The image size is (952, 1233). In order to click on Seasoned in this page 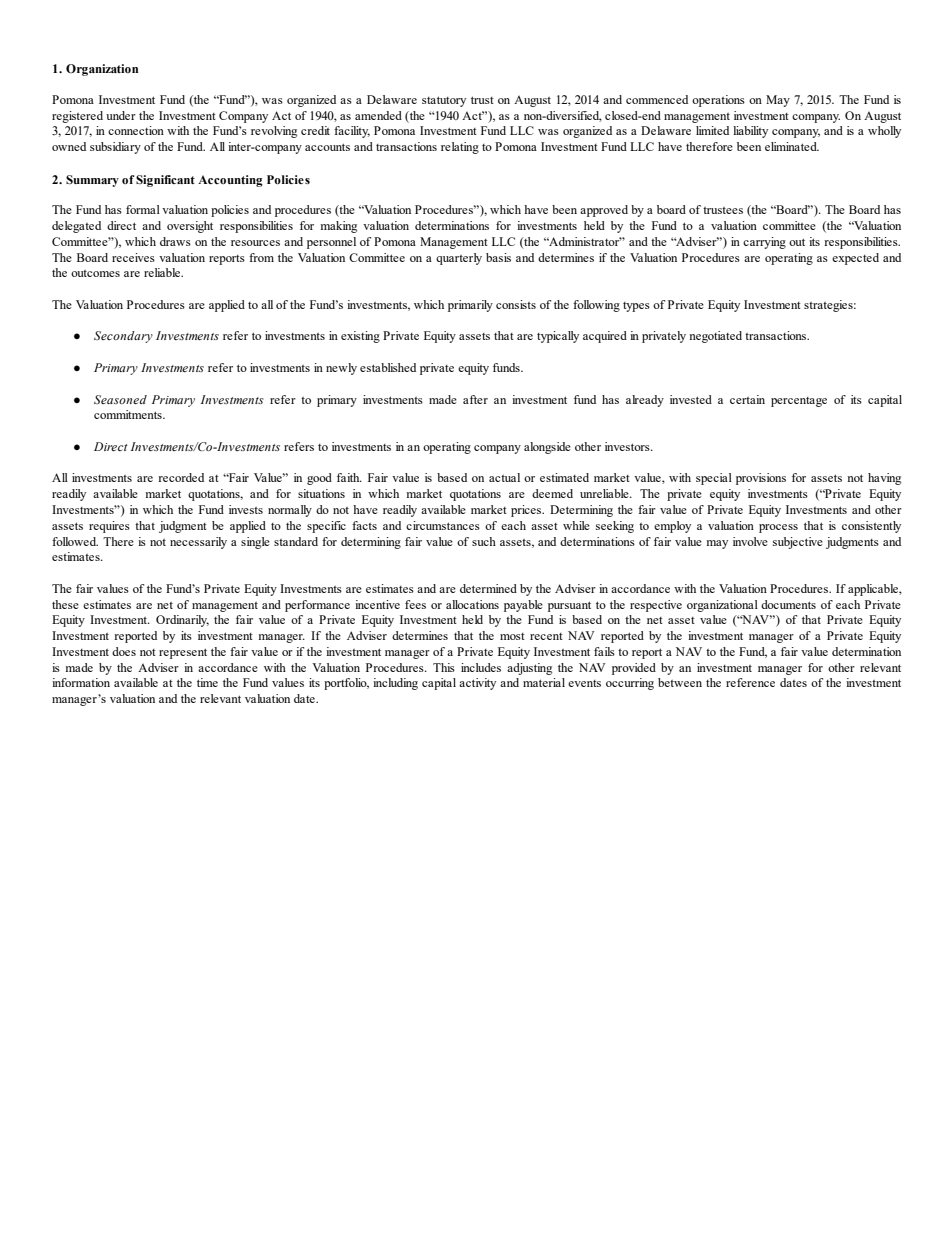, I will do `click(120, 399)`.
